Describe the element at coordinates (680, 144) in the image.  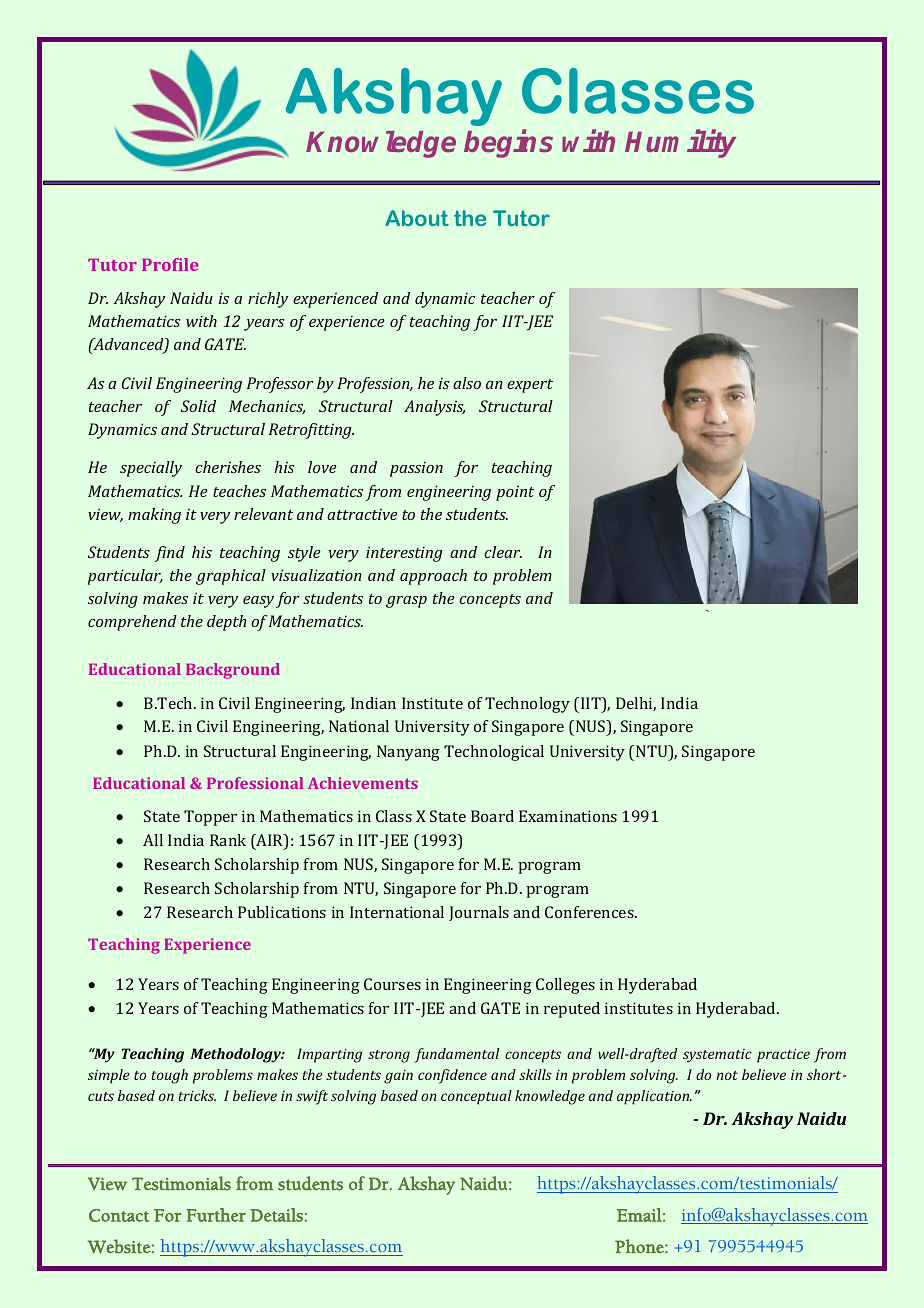
I see `Humility` at that location.
